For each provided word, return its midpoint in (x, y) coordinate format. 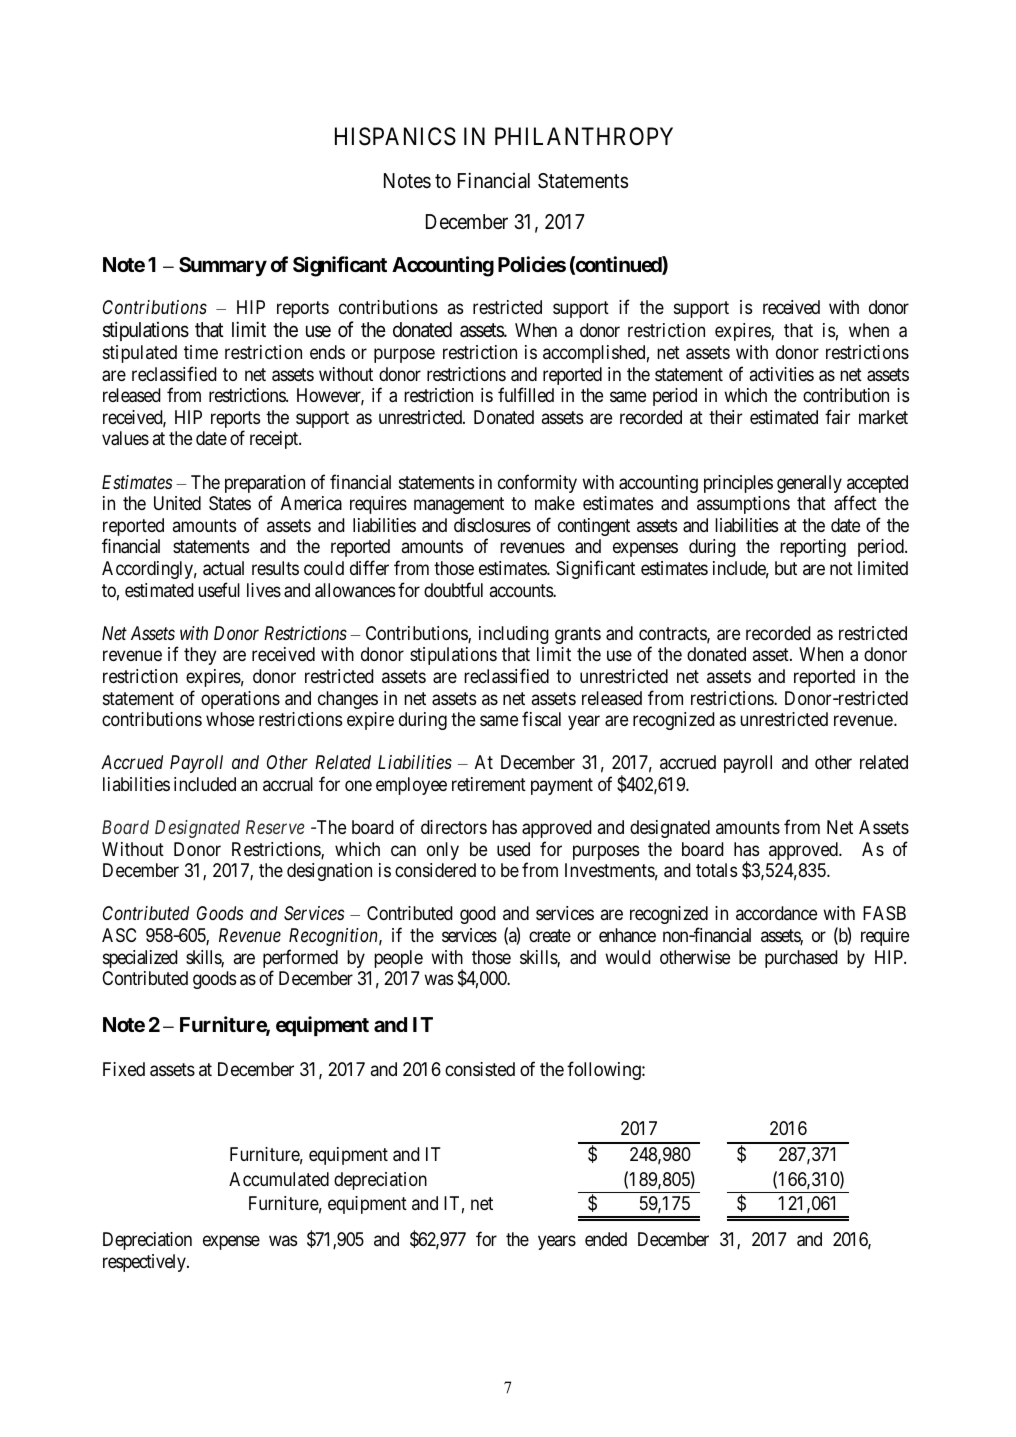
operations (240, 700)
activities (782, 374)
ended (606, 1239)
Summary (223, 267)
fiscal (541, 719)
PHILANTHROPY (584, 136)
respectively (145, 1263)
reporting (813, 548)
